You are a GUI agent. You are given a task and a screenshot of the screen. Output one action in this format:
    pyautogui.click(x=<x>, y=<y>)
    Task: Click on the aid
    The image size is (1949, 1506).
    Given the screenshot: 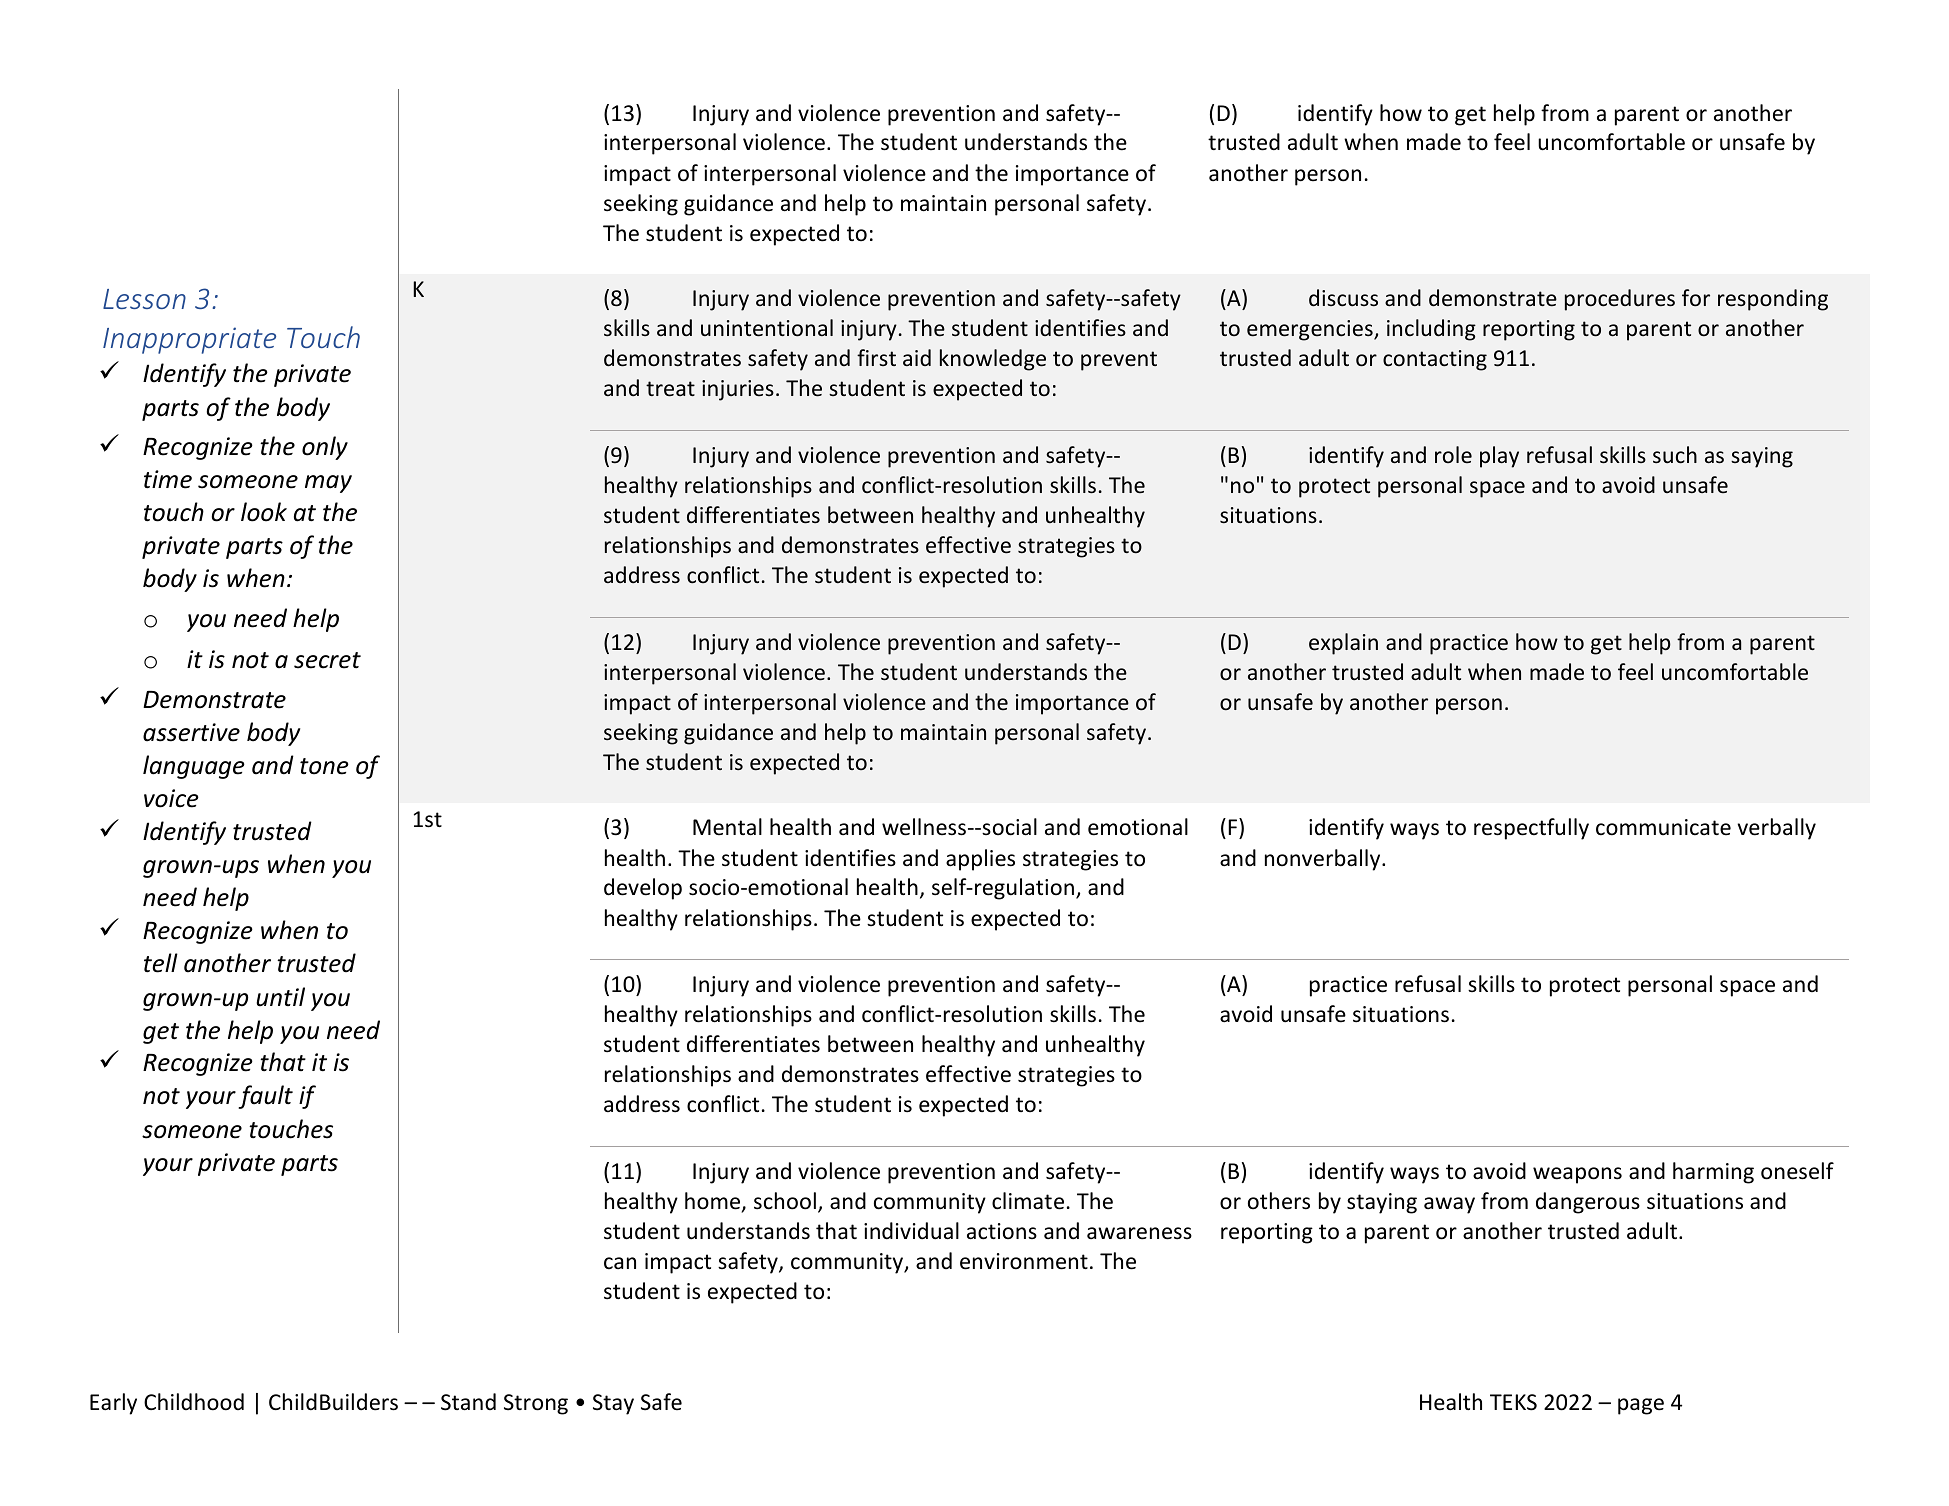 What is the action you would take?
    pyautogui.click(x=917, y=357)
